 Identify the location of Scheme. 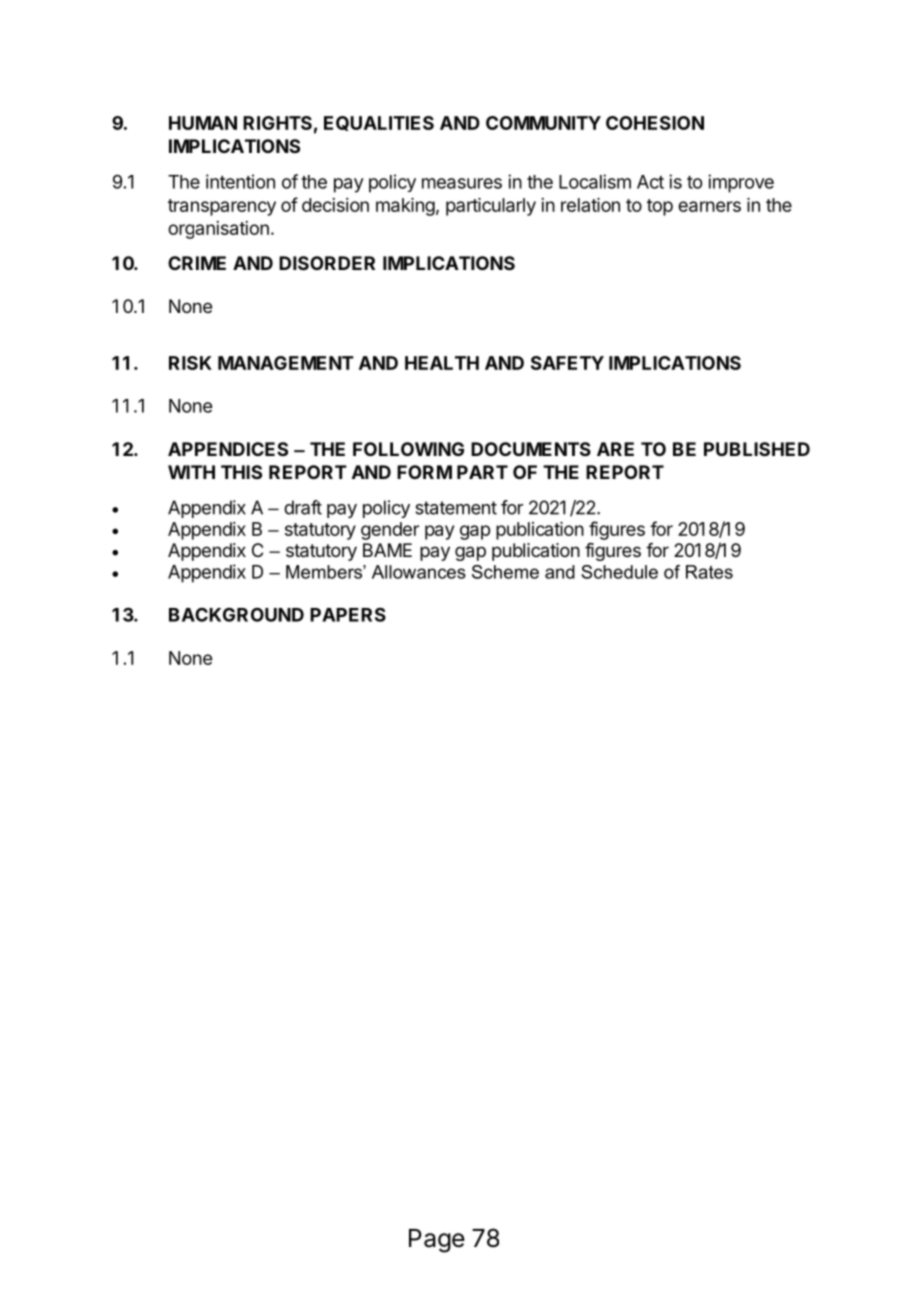
(505, 572).
